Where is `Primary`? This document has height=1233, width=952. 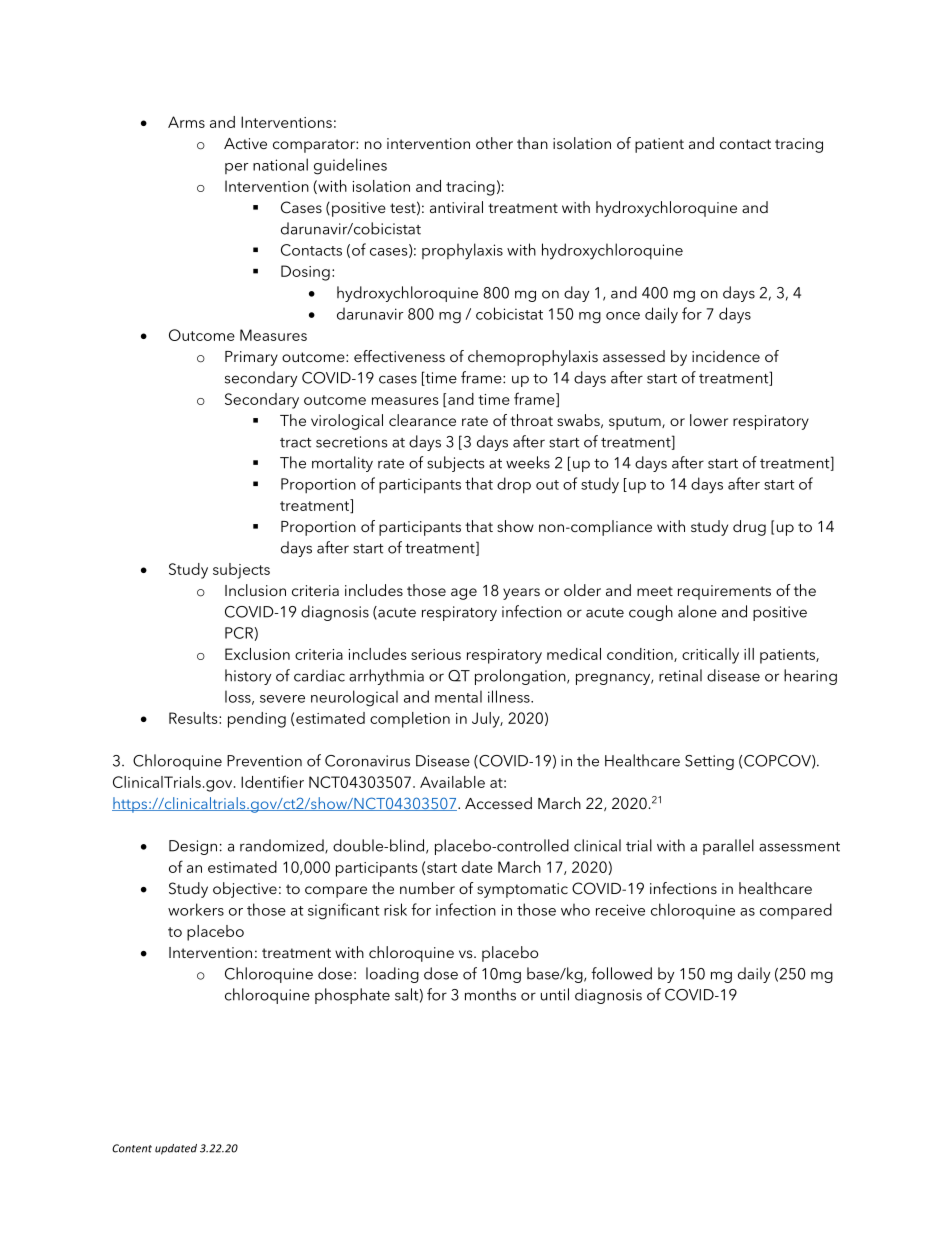
Primary is located at coordinates (251, 358).
